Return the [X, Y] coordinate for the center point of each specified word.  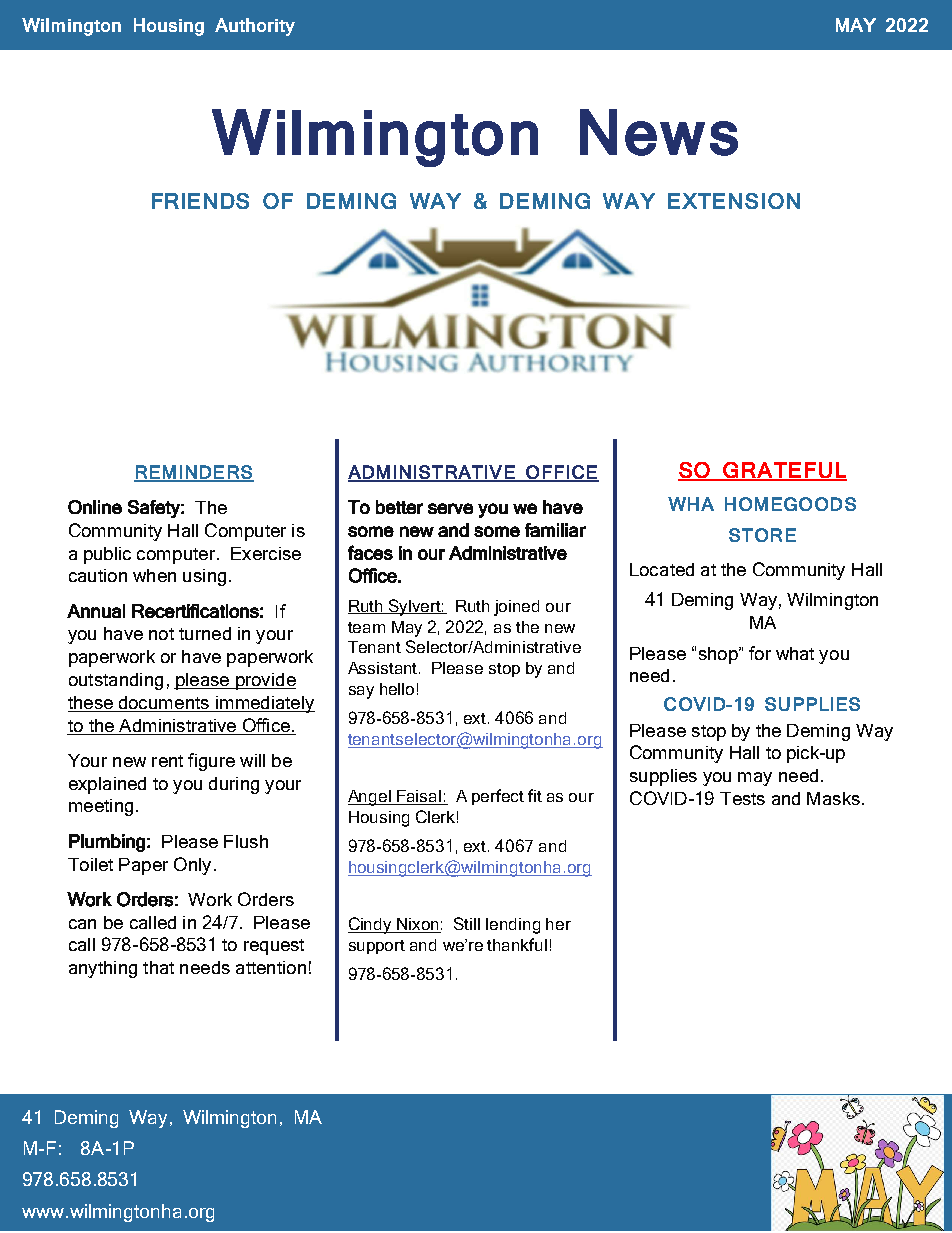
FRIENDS [200, 201]
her [558, 924]
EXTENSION [734, 201]
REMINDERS [194, 473]
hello [397, 689]
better [399, 507]
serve [450, 508]
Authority [255, 27]
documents [164, 702]
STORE [762, 535]
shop [719, 655]
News [659, 132]
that [158, 967]
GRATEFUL [784, 471]
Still [467, 923]
